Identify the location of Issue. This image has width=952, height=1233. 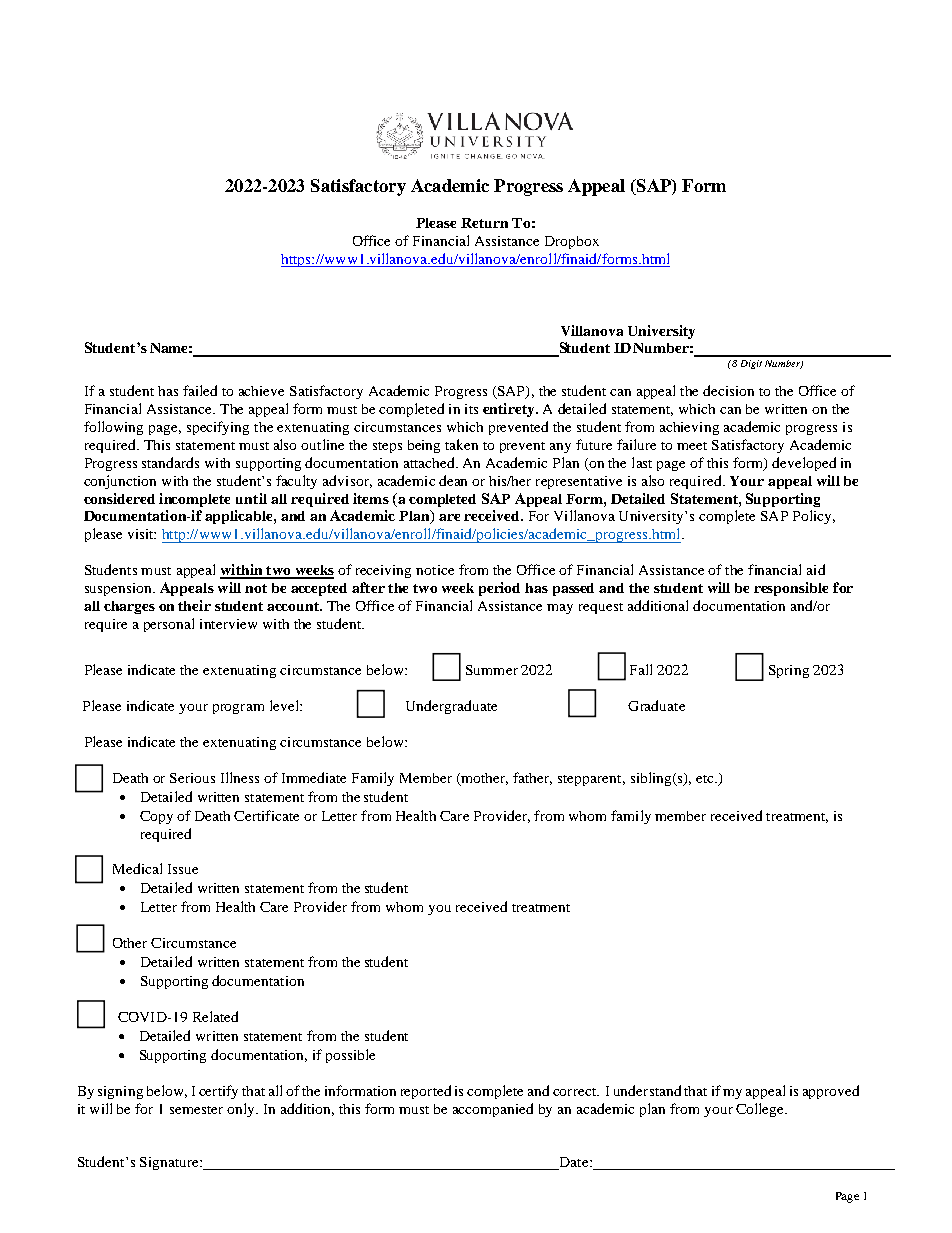
(183, 869).
